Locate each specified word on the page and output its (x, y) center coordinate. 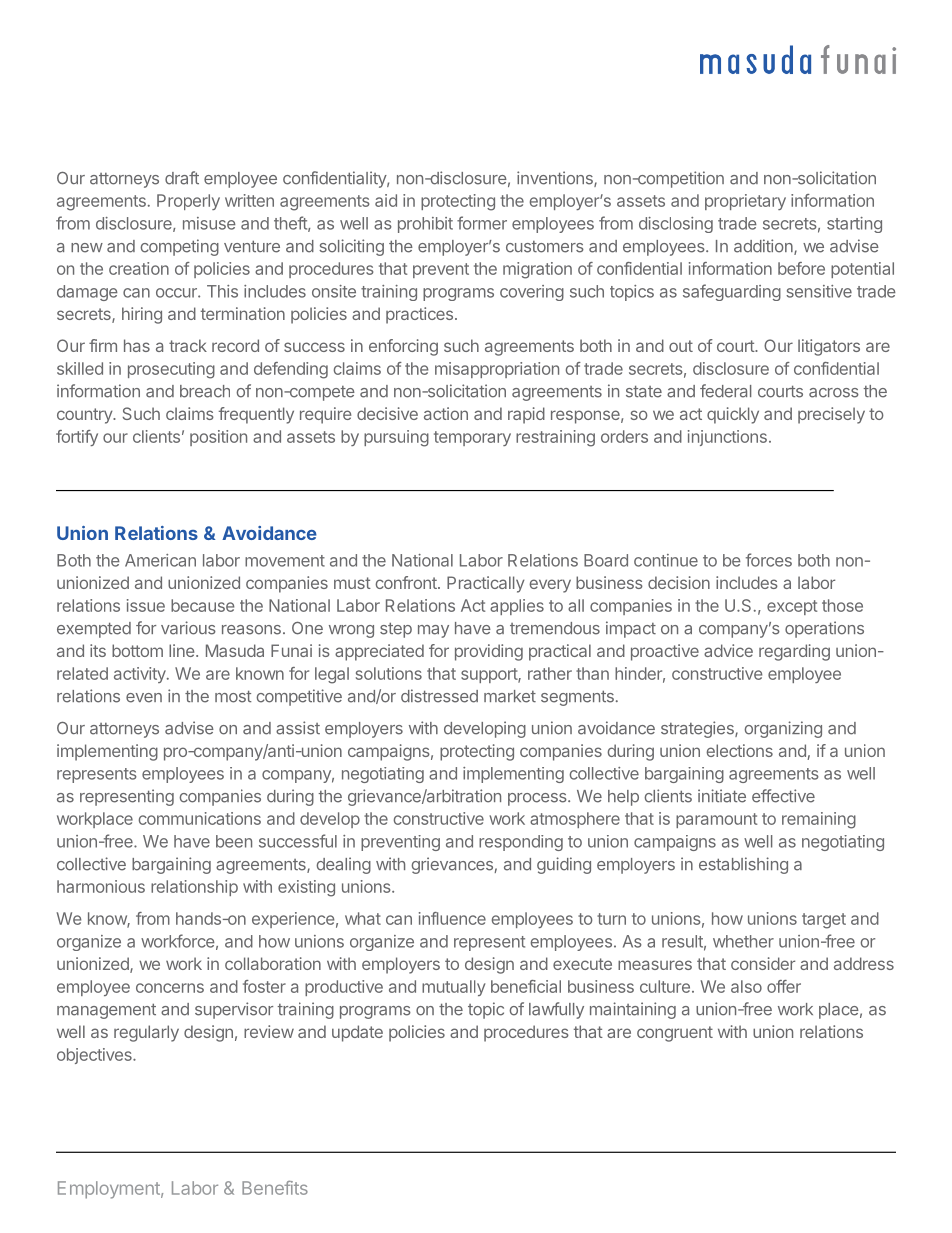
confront (407, 582)
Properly (188, 202)
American (160, 560)
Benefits (275, 1188)
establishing (743, 865)
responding (521, 843)
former (482, 223)
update (357, 1033)
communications (200, 818)
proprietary (745, 202)
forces (769, 560)
